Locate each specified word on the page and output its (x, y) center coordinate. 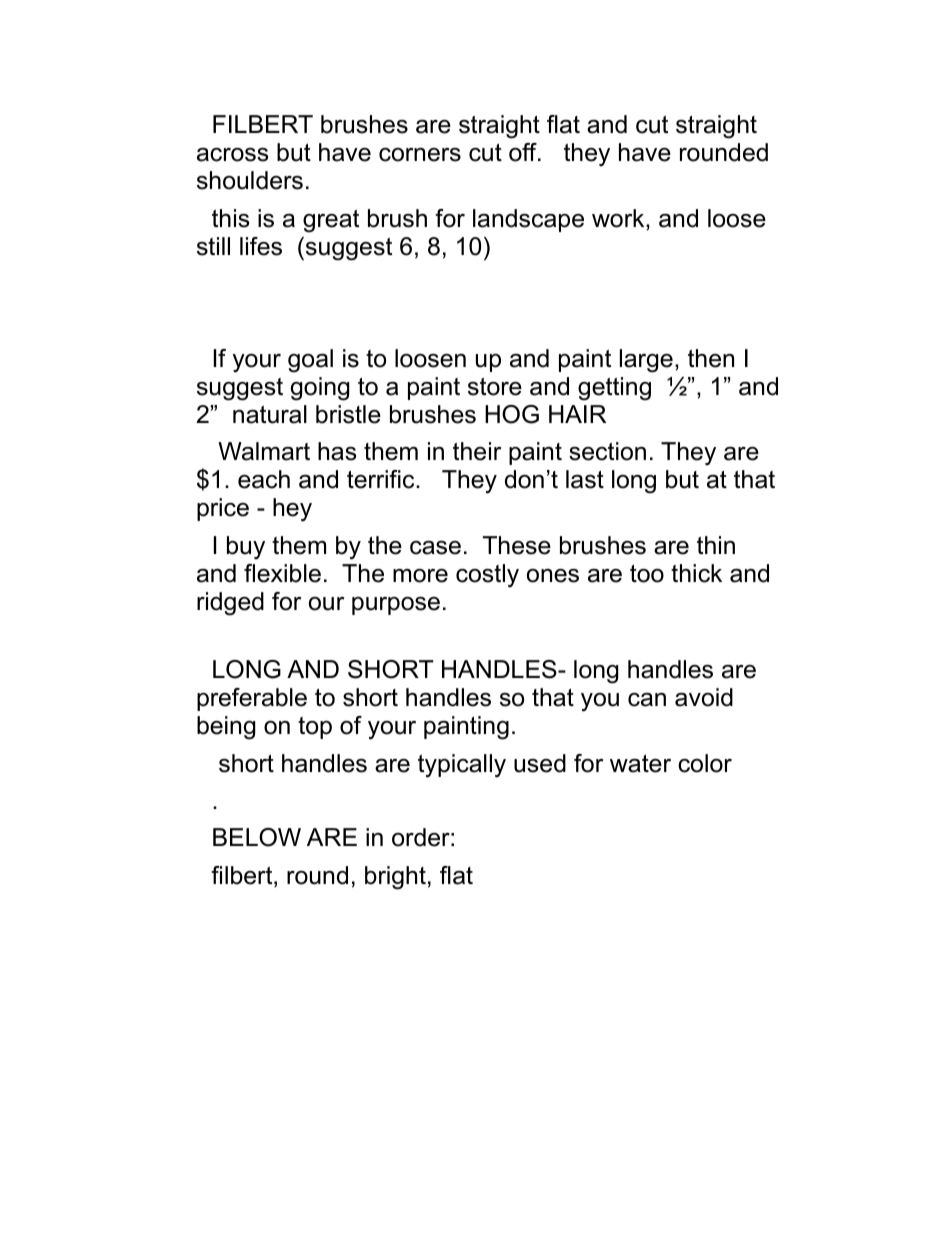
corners (420, 155)
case (435, 548)
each (264, 479)
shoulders (250, 180)
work (619, 218)
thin (716, 545)
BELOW (257, 837)
